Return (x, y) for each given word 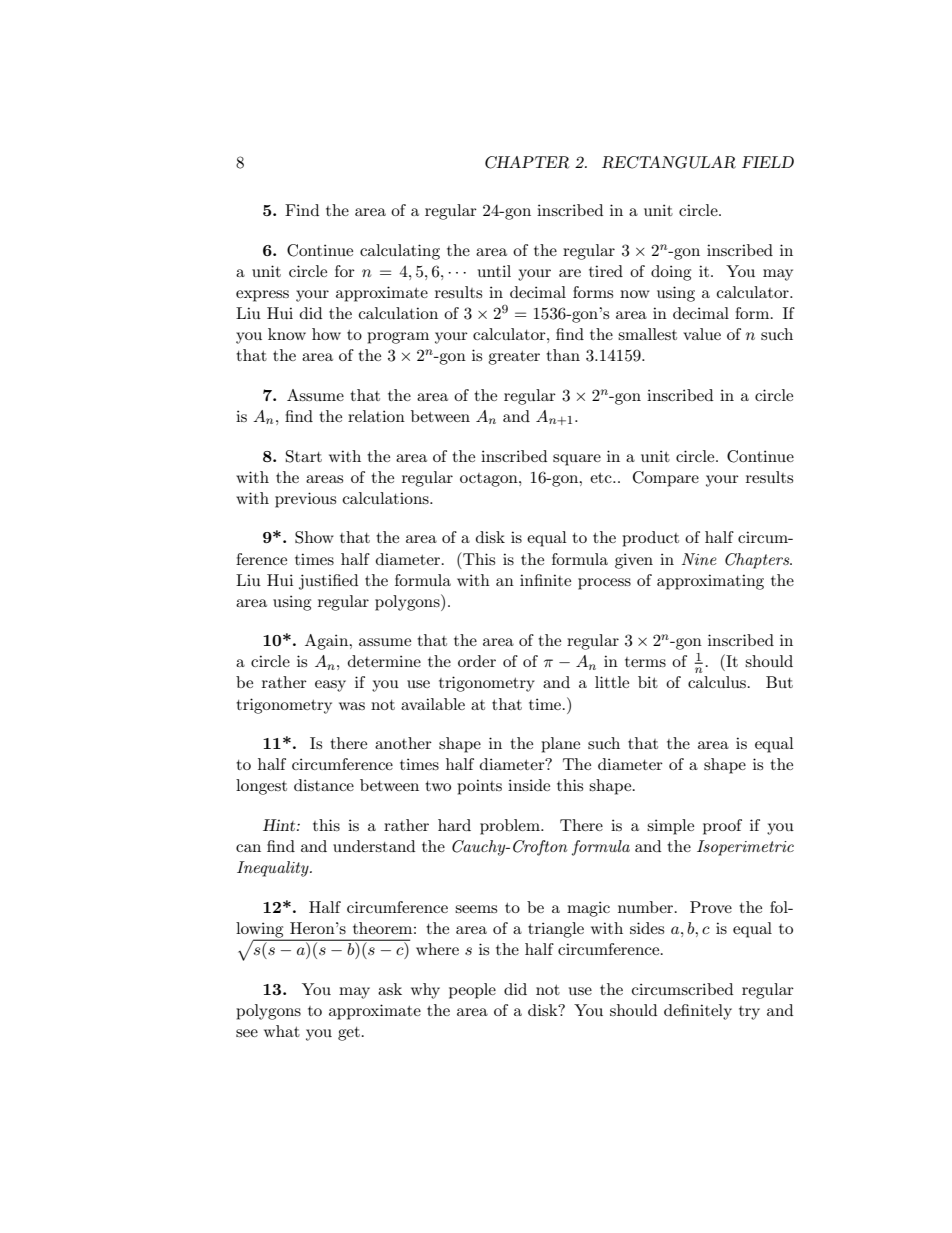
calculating (400, 252)
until (494, 271)
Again (328, 642)
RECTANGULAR (669, 162)
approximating (710, 582)
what (282, 1031)
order (477, 661)
